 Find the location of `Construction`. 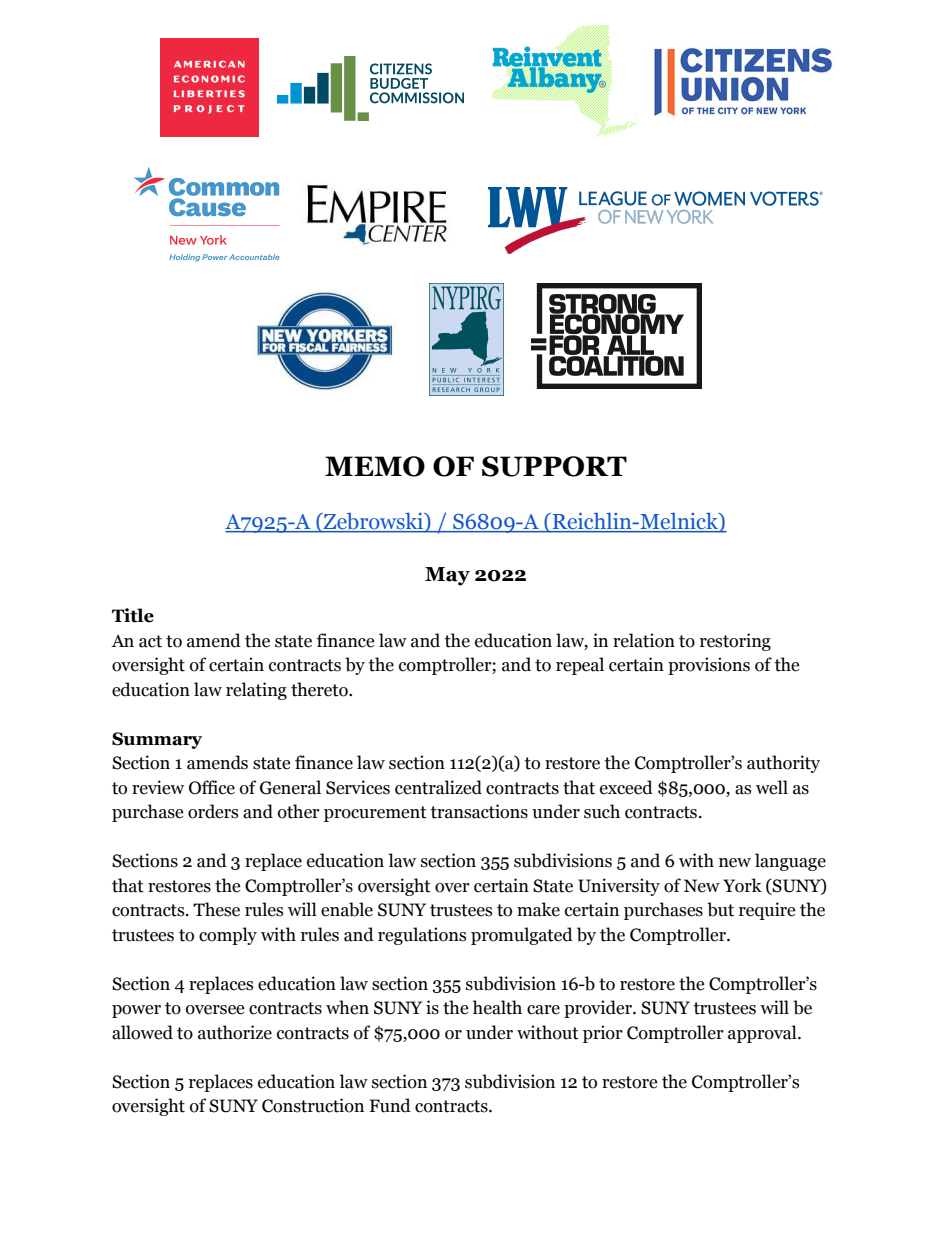

Construction is located at coordinates (313, 1105).
